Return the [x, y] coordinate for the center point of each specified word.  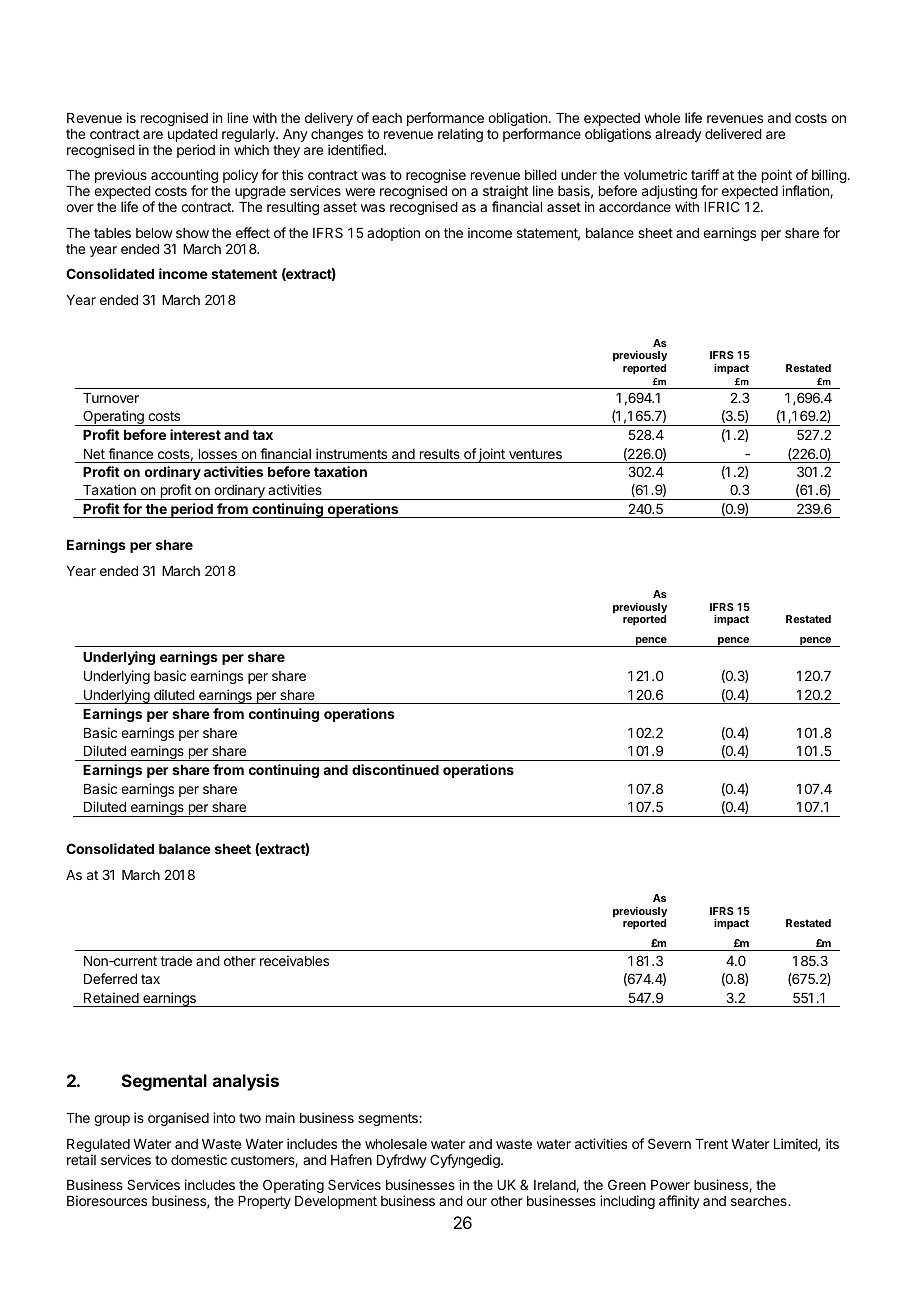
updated [193, 137]
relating [460, 135]
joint [492, 455]
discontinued [395, 769]
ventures [535, 454]
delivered [733, 133]
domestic [199, 1159]
